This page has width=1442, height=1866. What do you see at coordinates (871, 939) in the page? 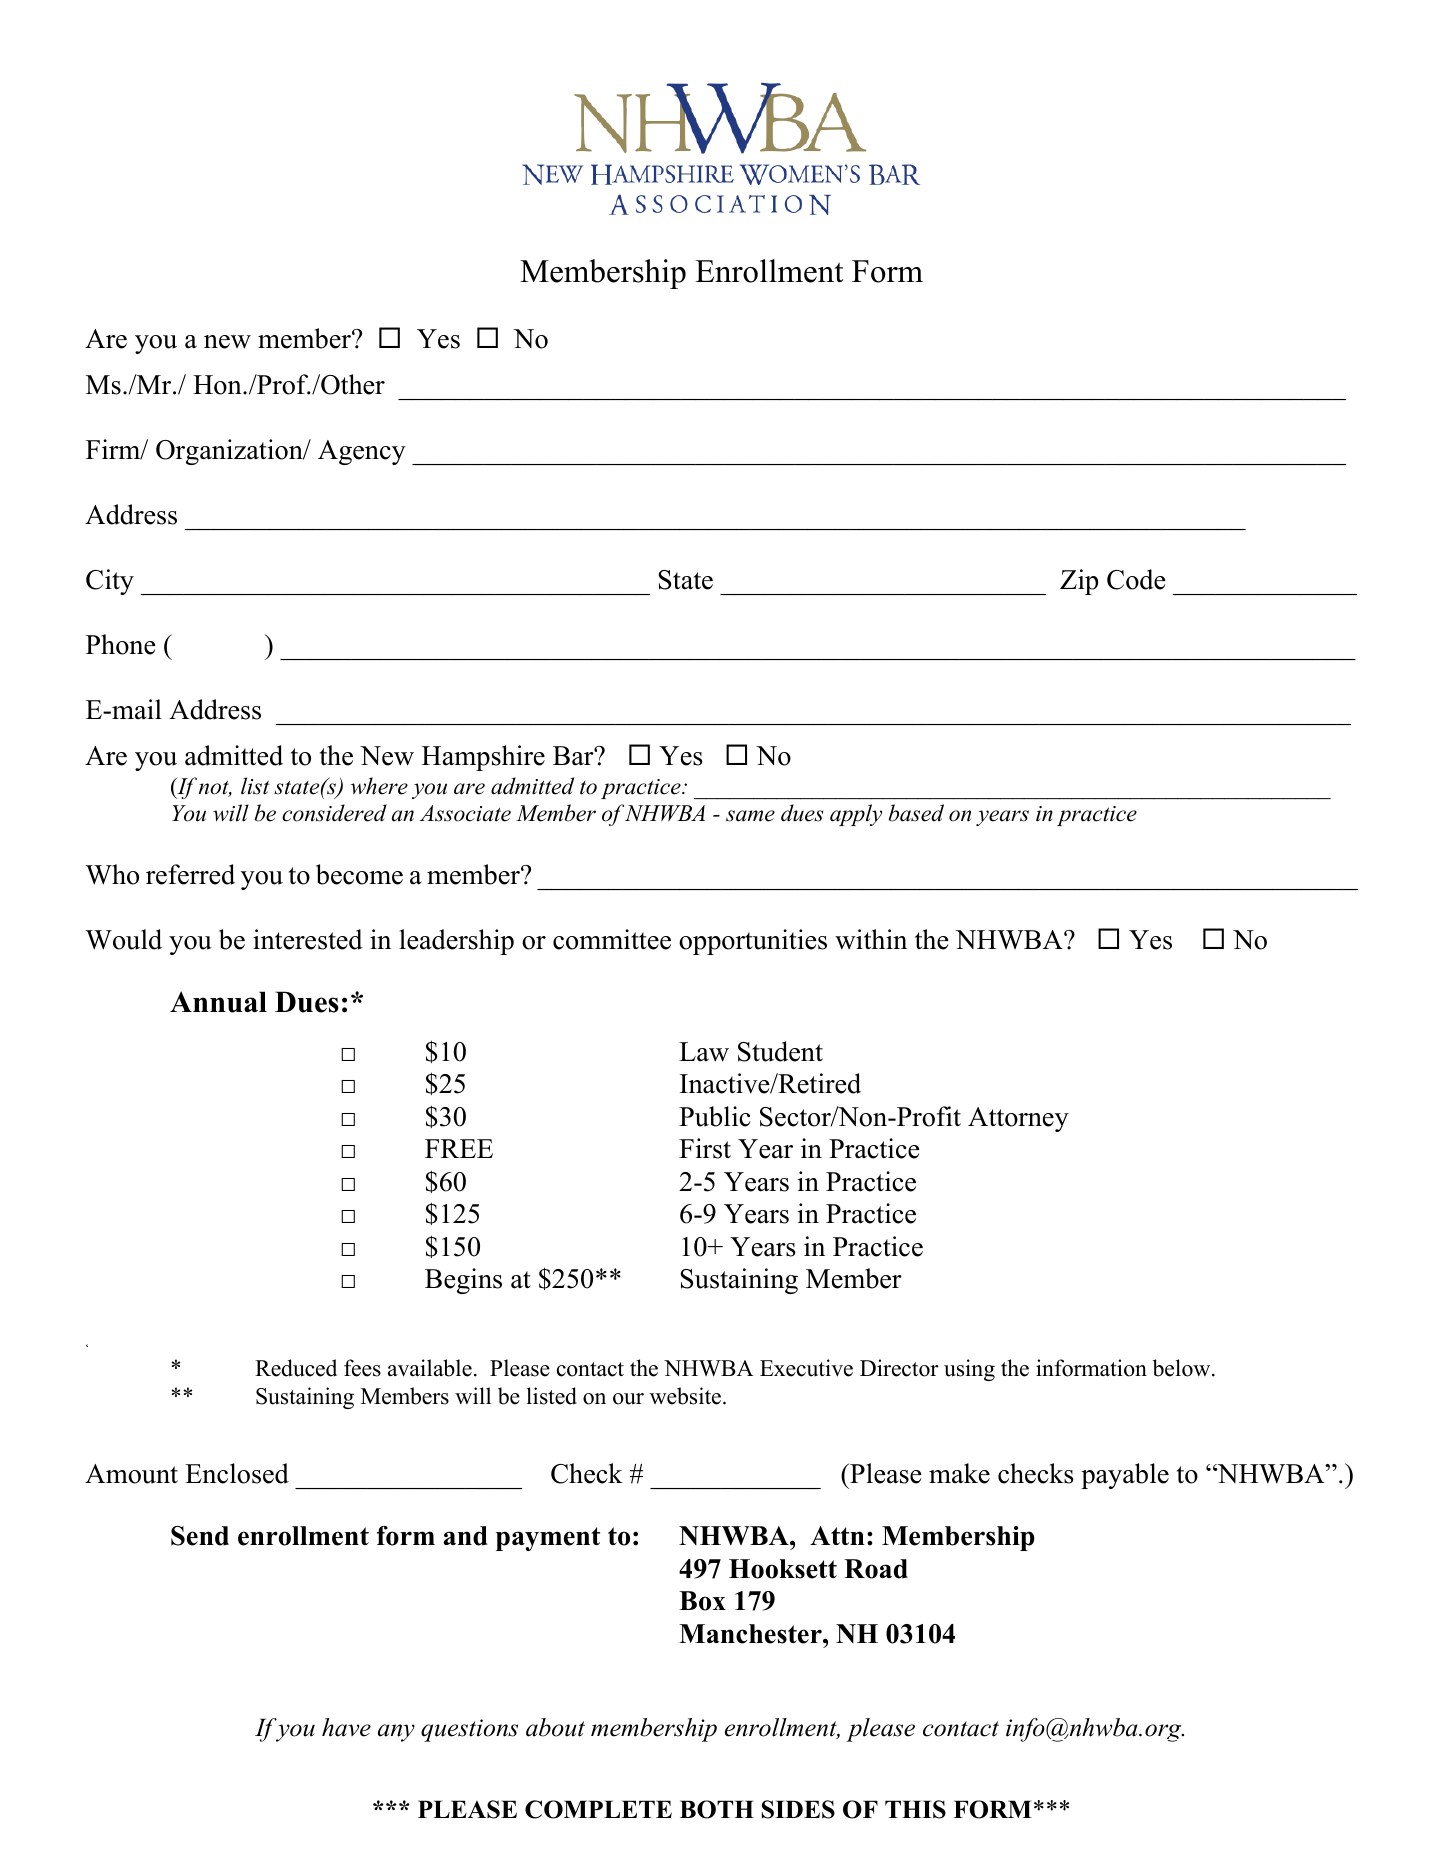
I see `within` at bounding box center [871, 939].
